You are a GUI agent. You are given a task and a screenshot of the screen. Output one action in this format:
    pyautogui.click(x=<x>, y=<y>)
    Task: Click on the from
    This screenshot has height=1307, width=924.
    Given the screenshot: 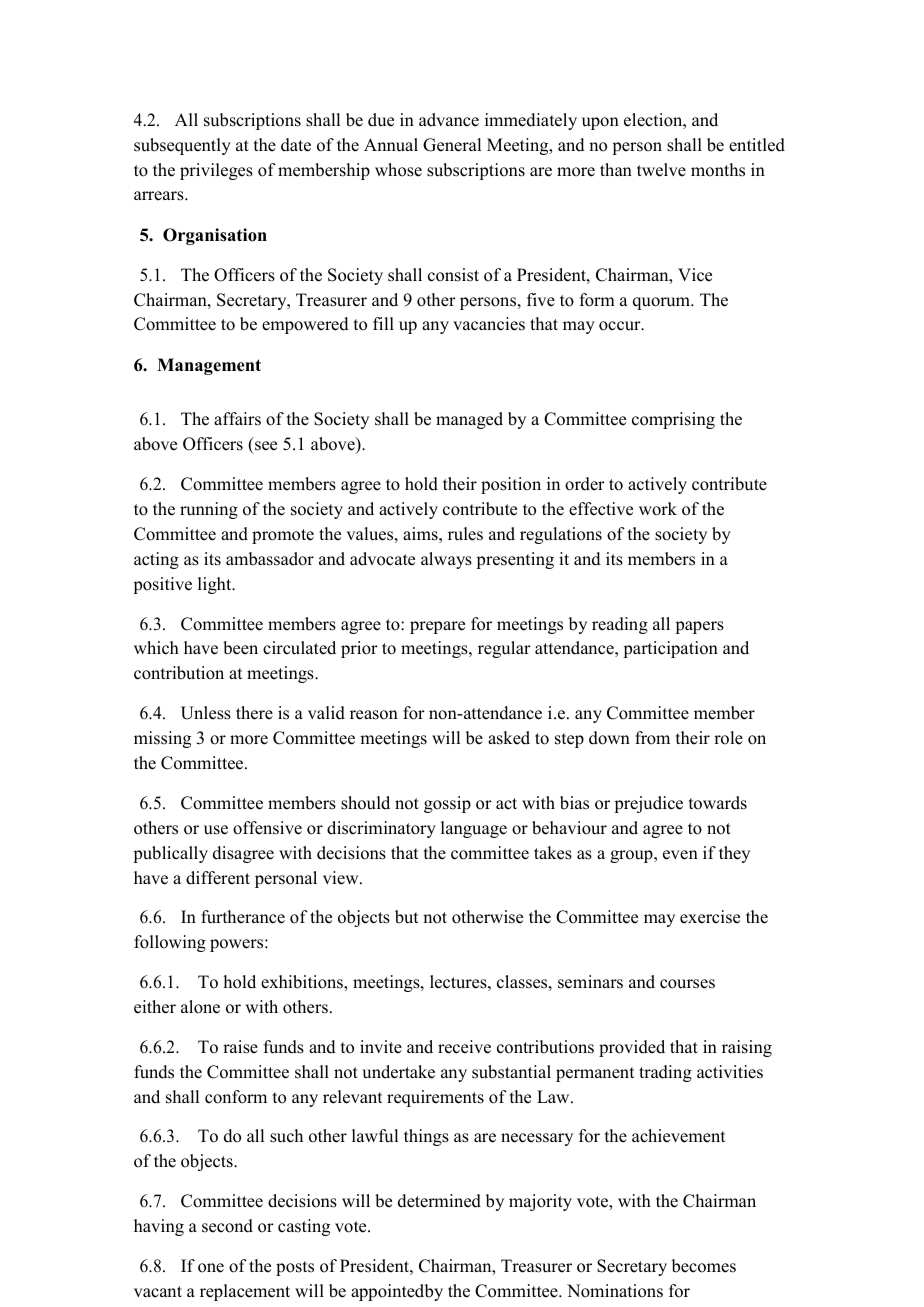 What is the action you would take?
    pyautogui.click(x=652, y=738)
